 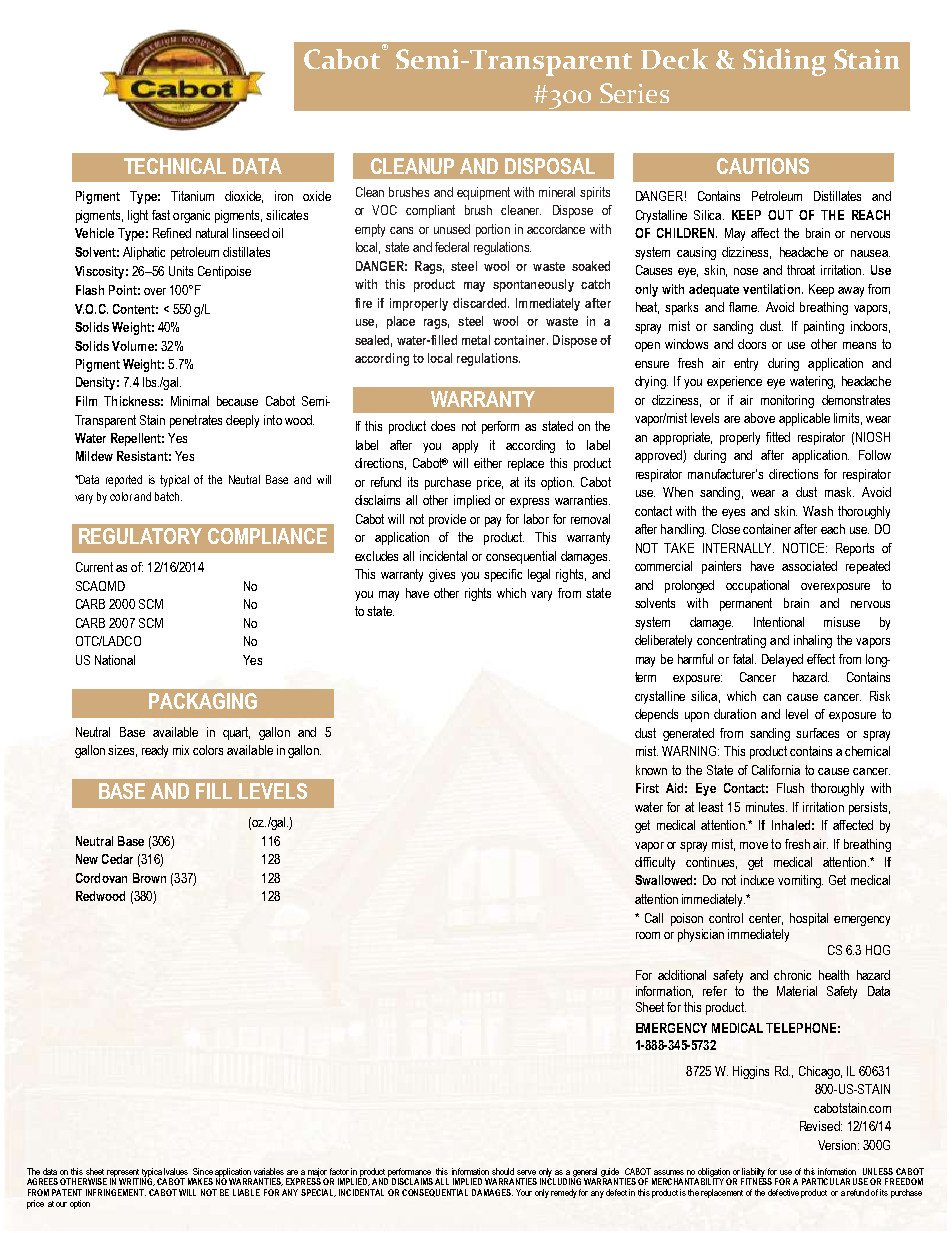 I want to click on TECHNICAL, so click(x=175, y=166).
